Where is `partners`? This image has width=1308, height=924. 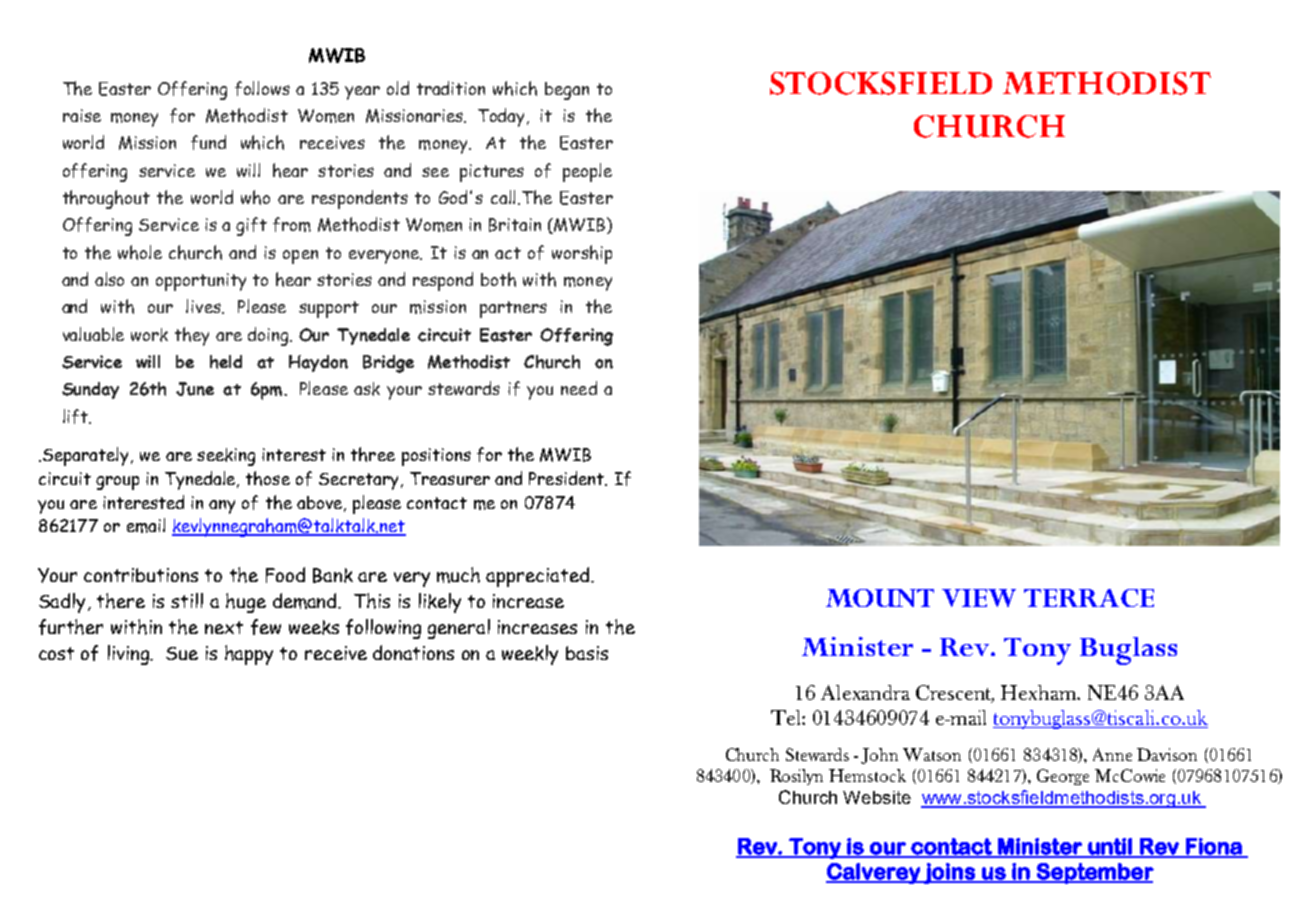 partners is located at coordinates (513, 309).
